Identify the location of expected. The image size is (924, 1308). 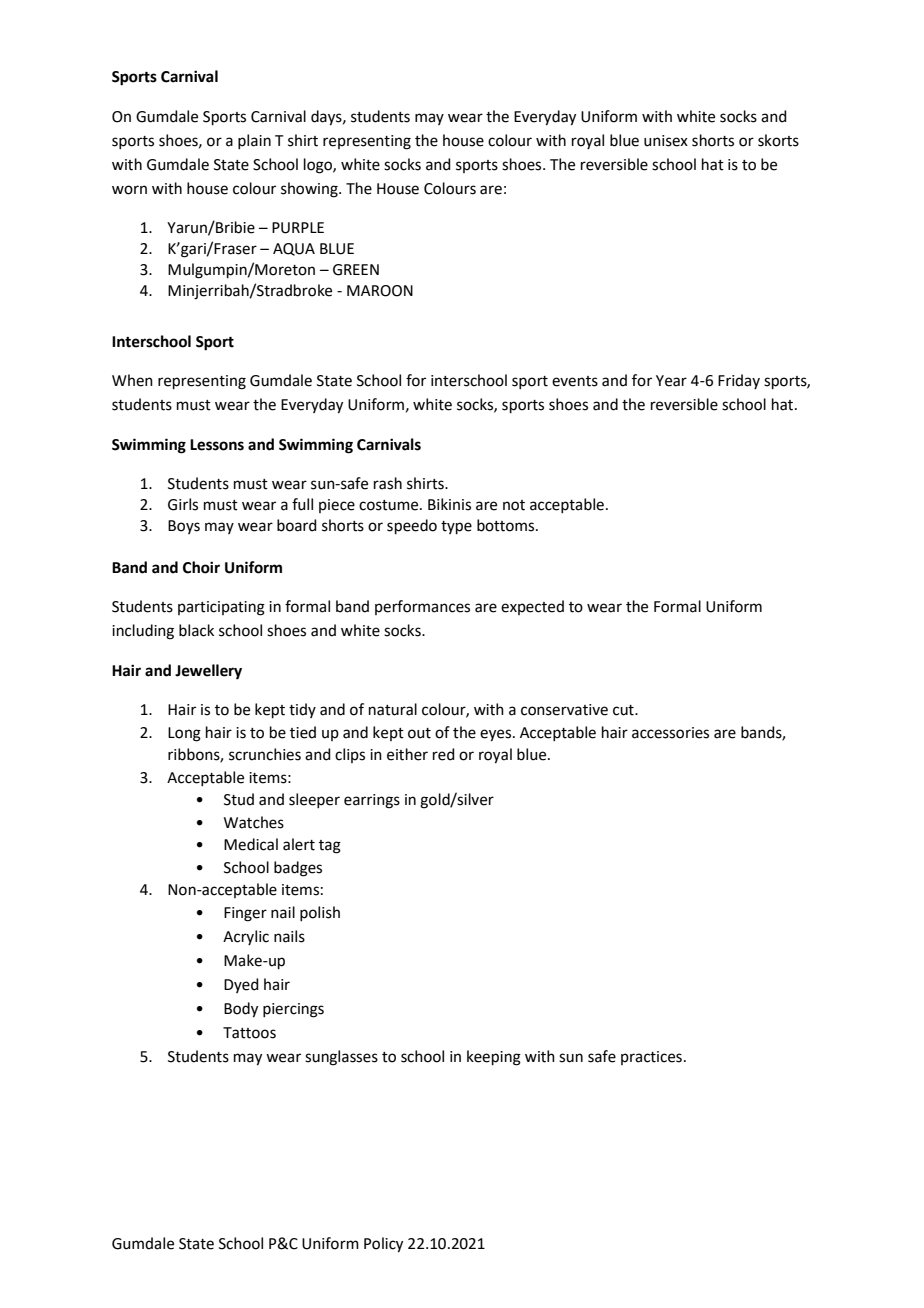
(532, 607).
